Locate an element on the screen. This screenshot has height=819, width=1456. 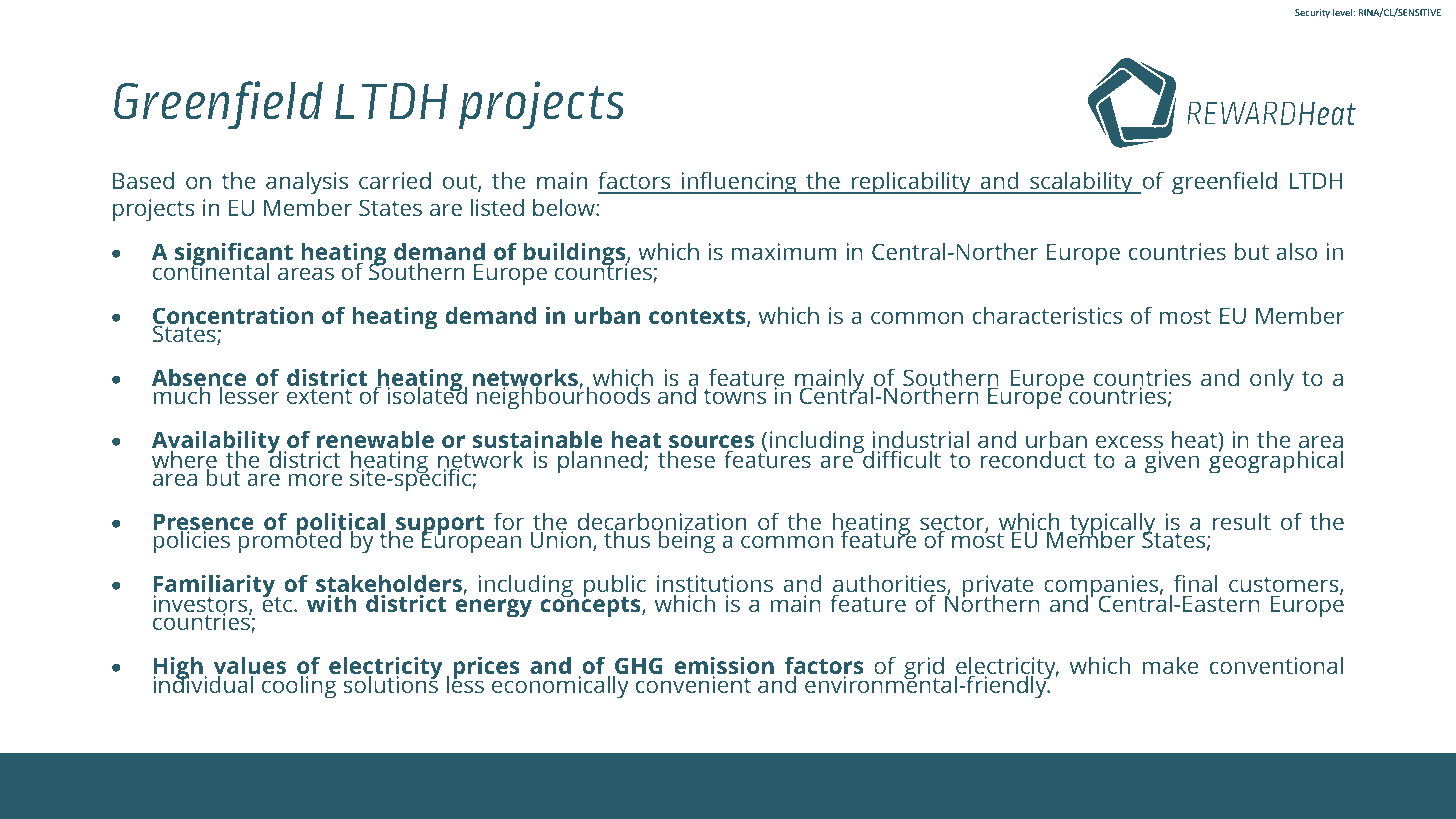
Availability is located at coordinates (216, 443).
